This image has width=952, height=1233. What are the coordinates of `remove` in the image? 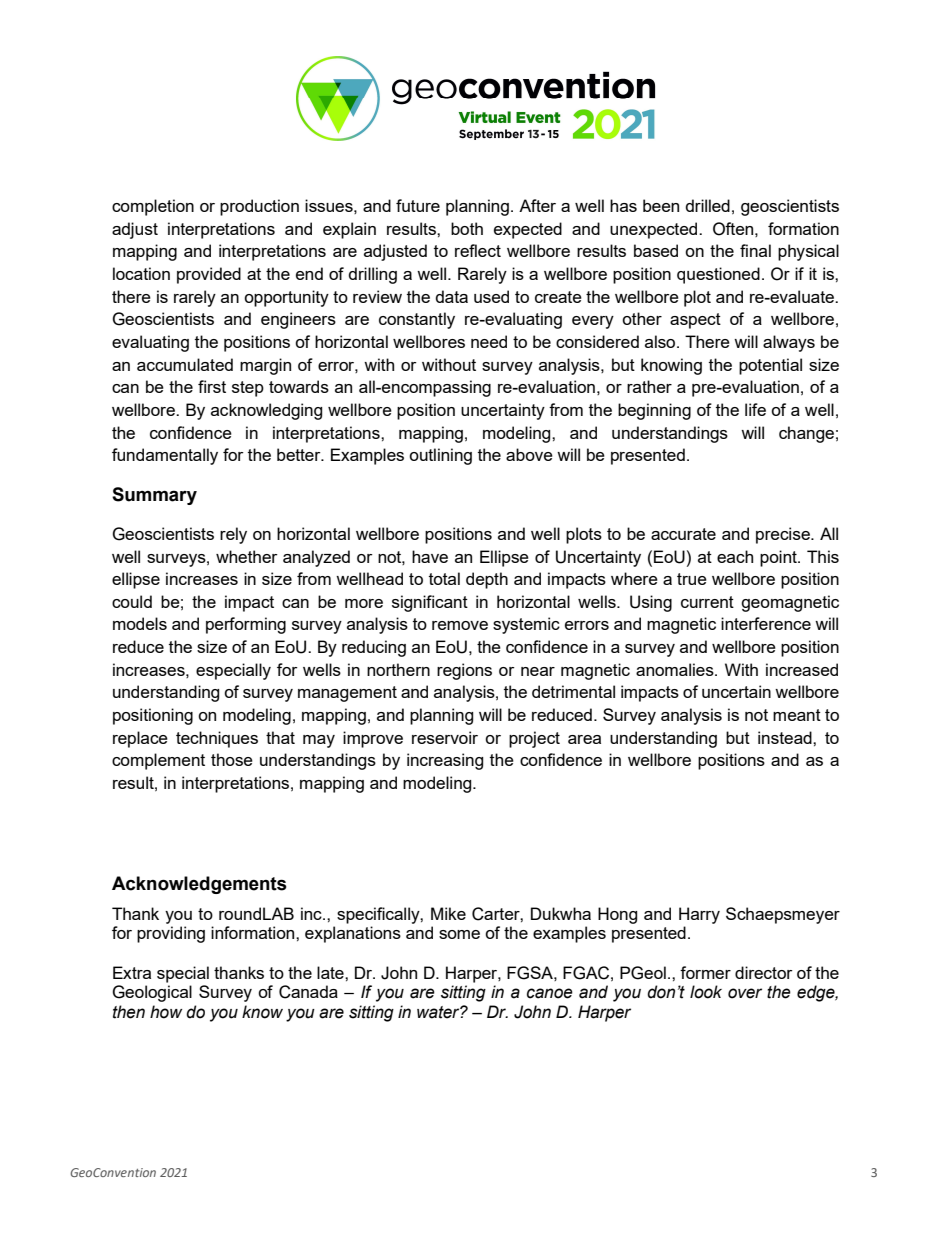 It's located at (460, 625).
